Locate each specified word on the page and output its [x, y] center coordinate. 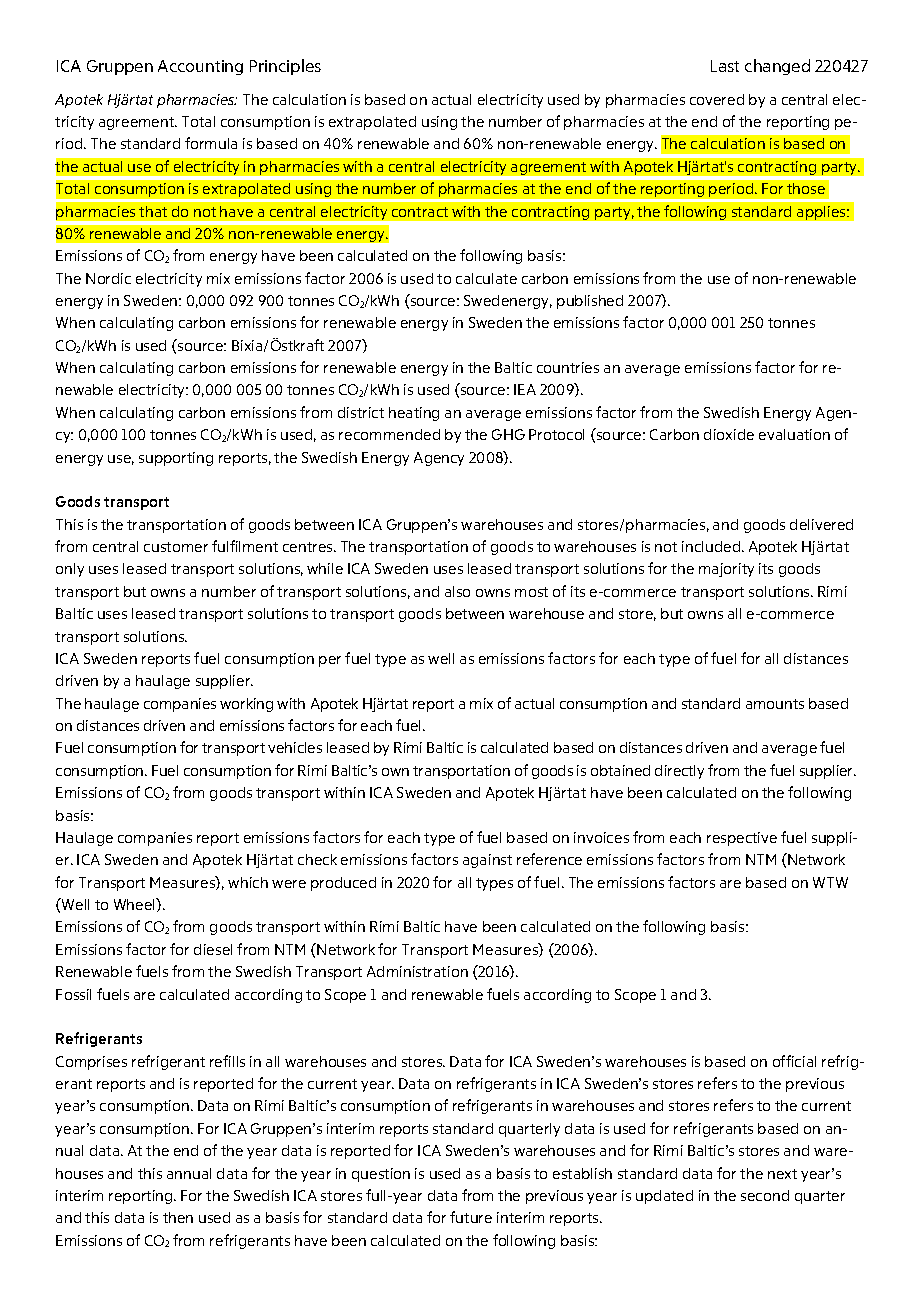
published [590, 302]
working [246, 705]
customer [176, 547]
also [457, 591]
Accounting [200, 67]
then [178, 1217]
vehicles [295, 747]
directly [679, 772]
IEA [525, 389]
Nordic [108, 278]
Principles [285, 67]
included [712, 546]
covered [717, 99]
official [794, 1061]
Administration [417, 971]
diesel [213, 949]
